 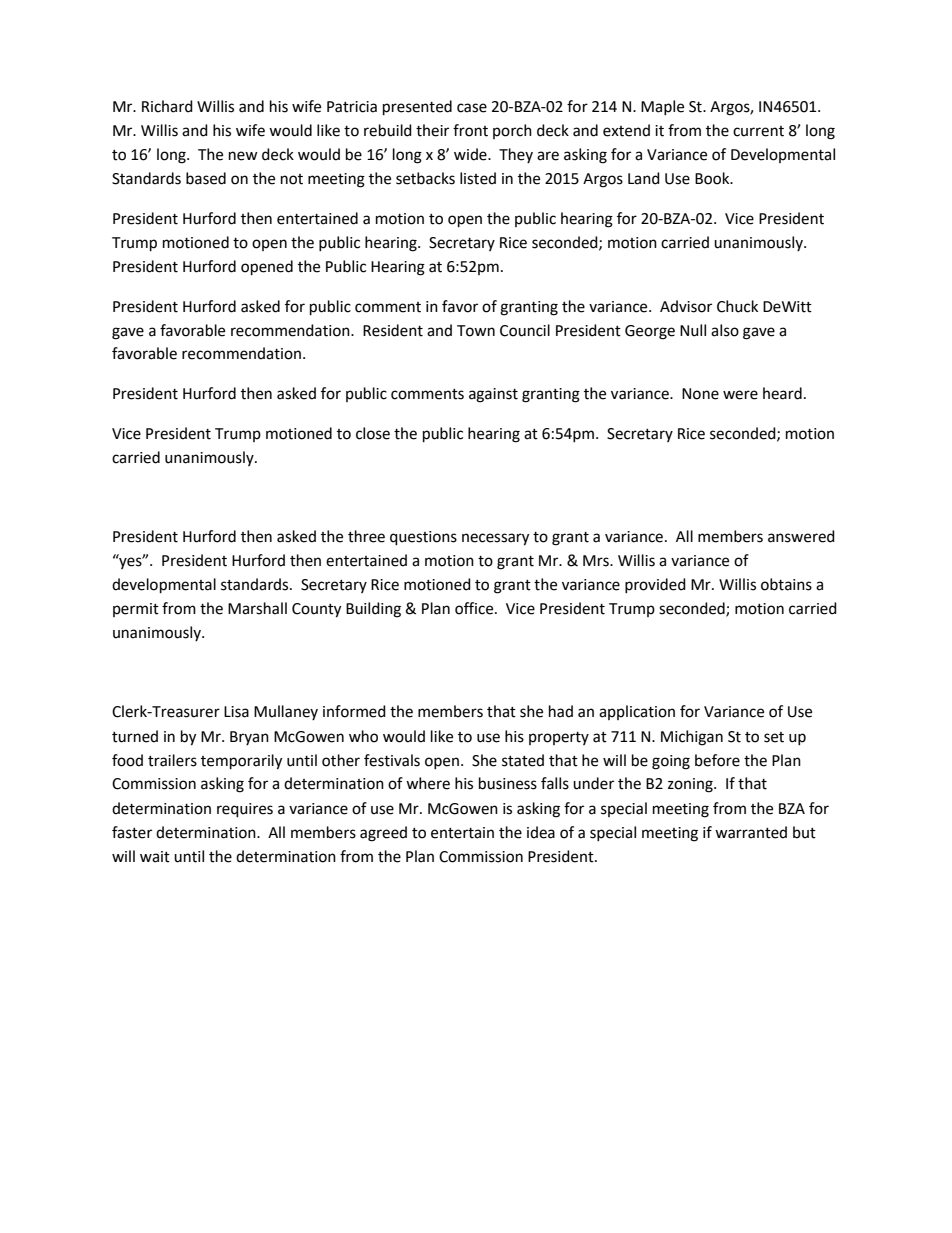 I want to click on None, so click(x=700, y=394).
